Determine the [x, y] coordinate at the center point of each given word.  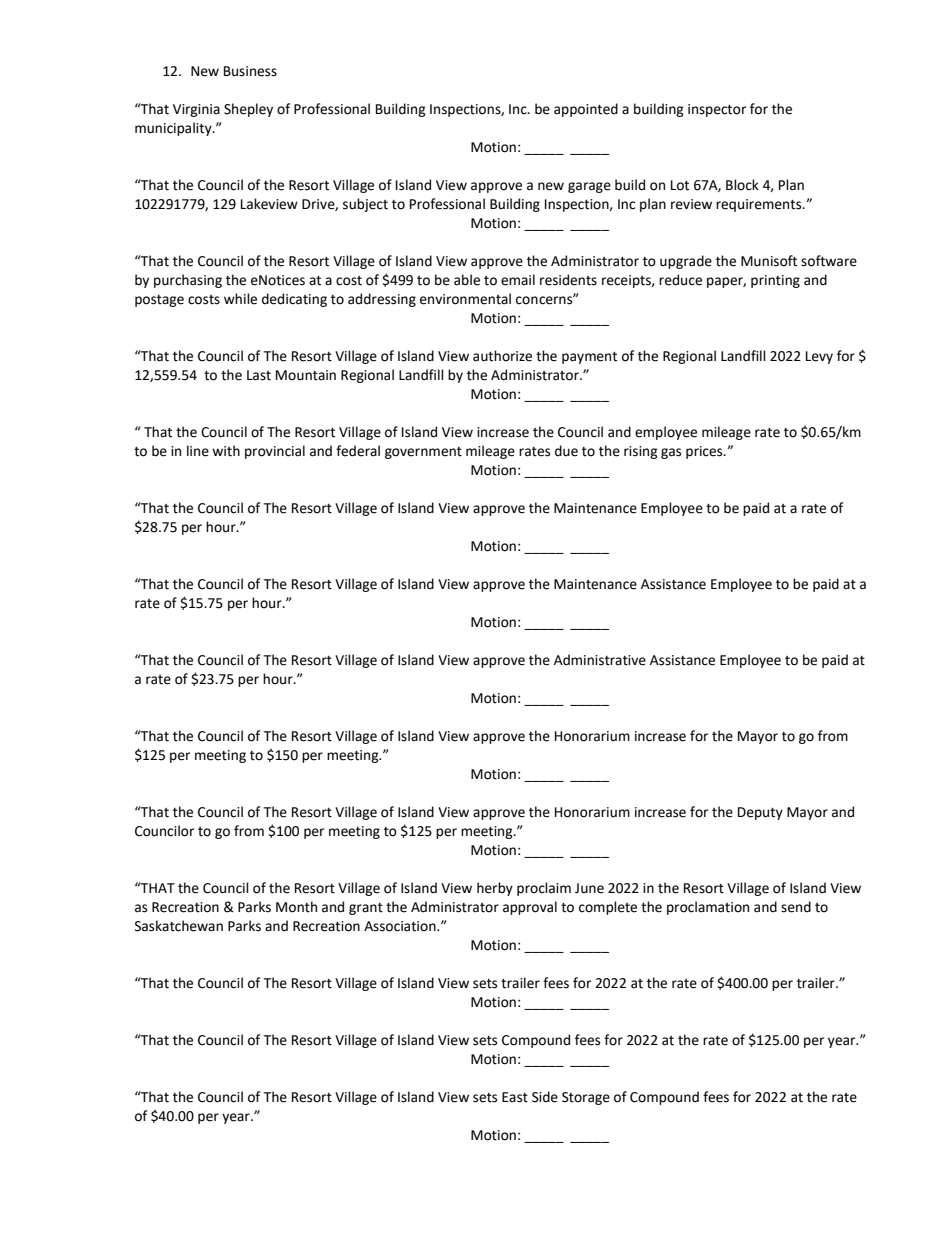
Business [250, 71]
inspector [717, 110]
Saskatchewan [179, 926]
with [226, 451]
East [515, 1097]
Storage [586, 1098]
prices [705, 452]
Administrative [600, 660]
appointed [586, 110]
